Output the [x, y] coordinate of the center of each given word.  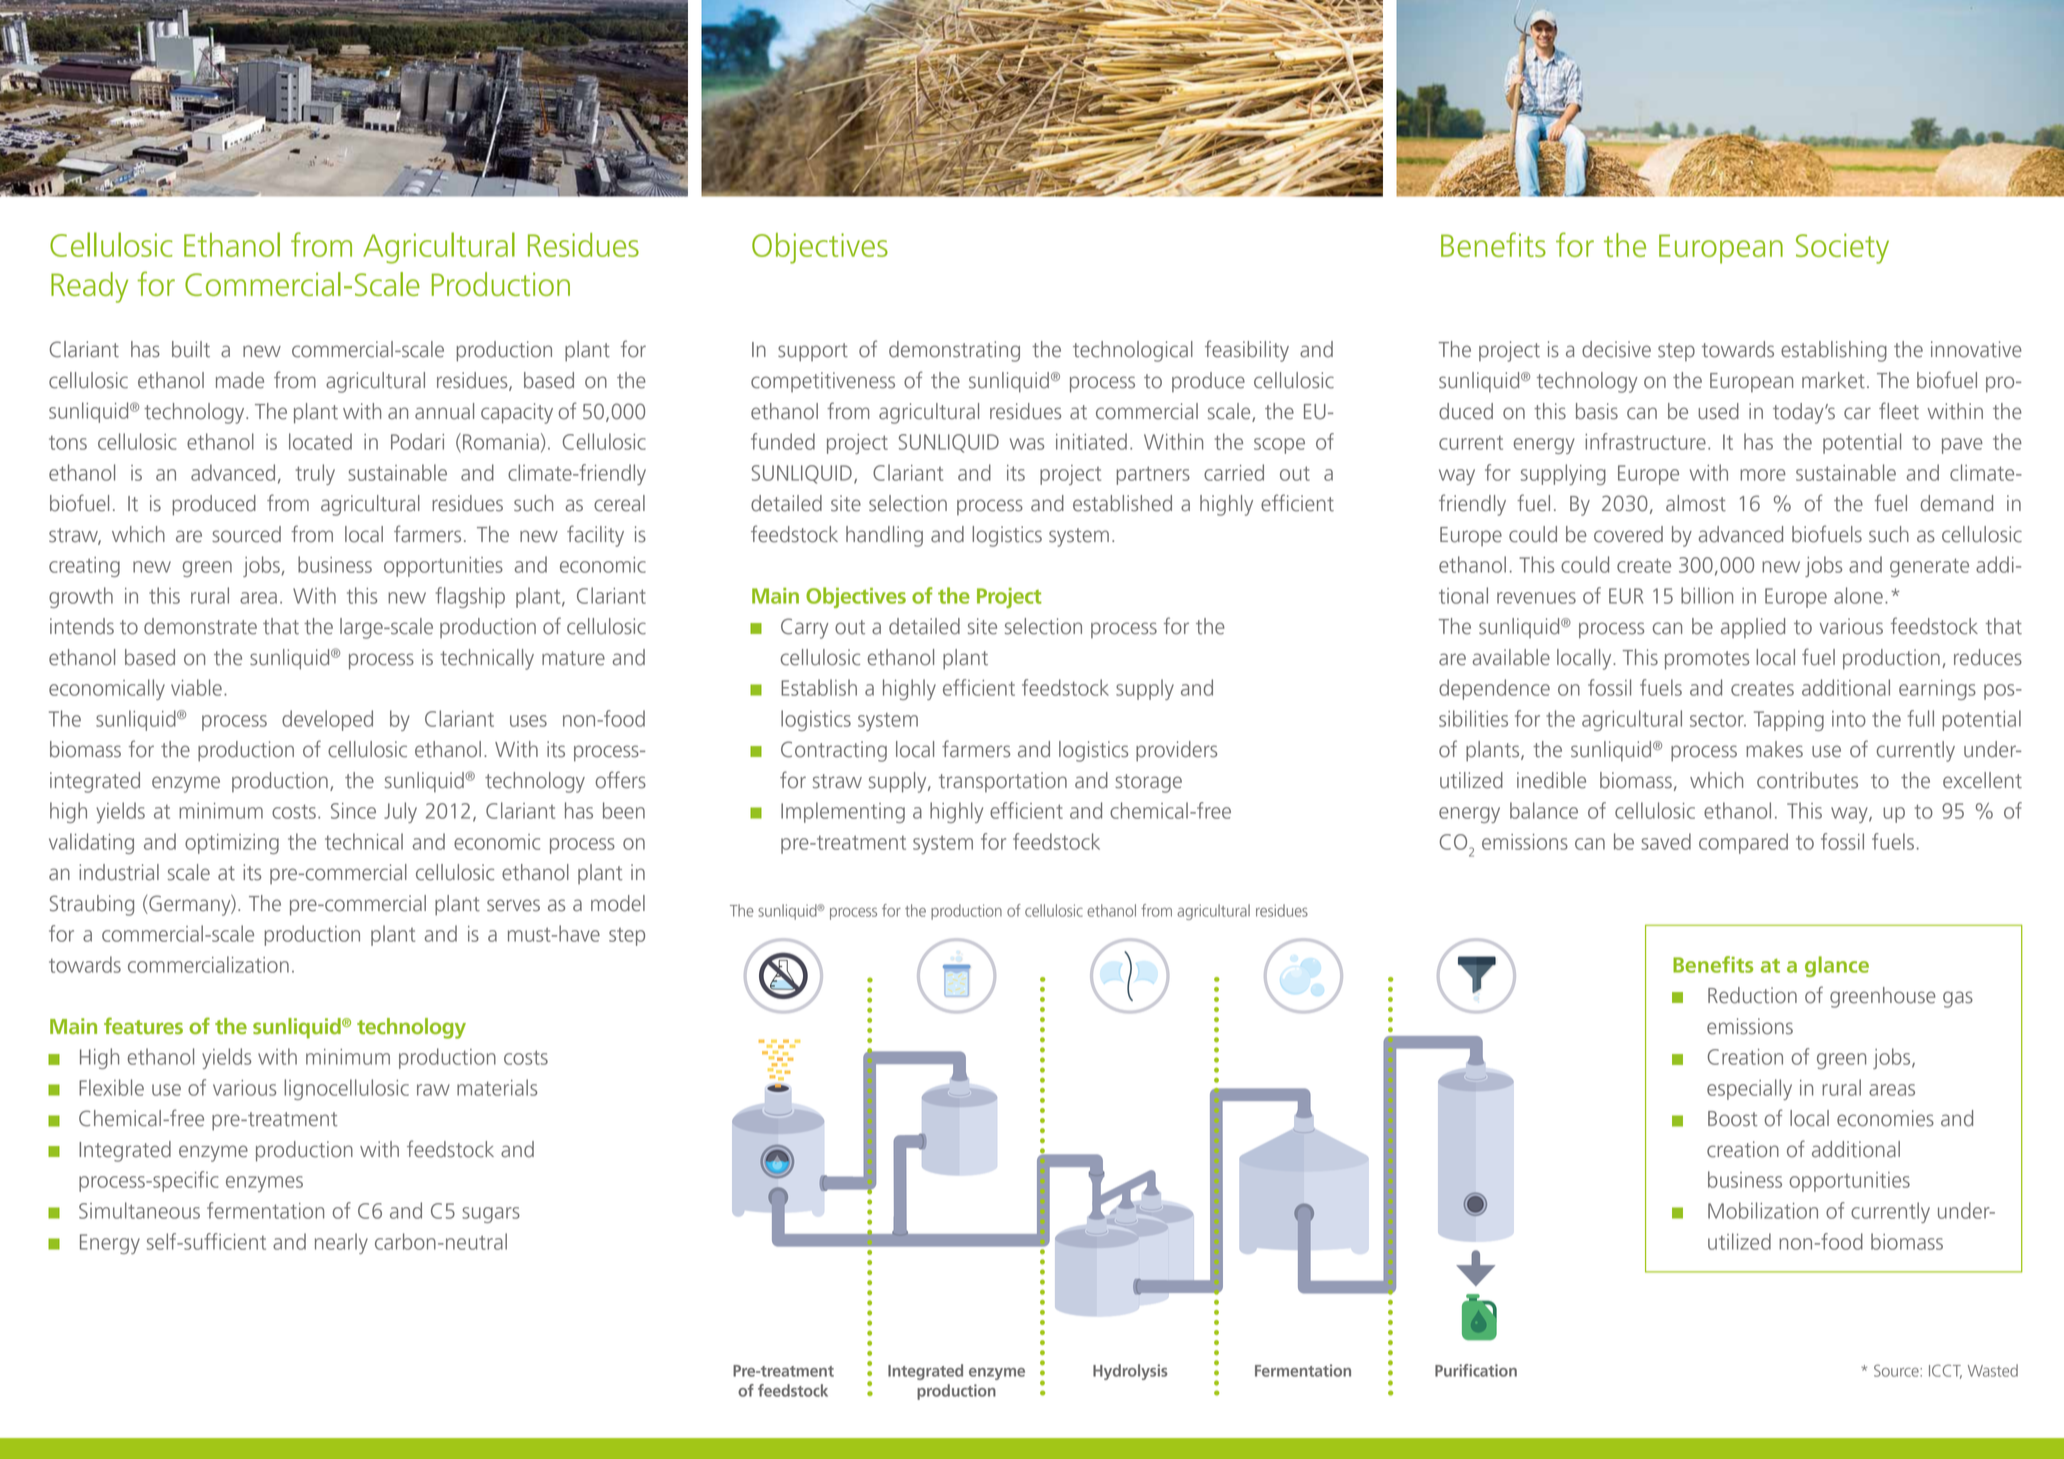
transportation [1003, 782]
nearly [341, 1243]
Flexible [111, 1087]
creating [84, 567]
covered [1628, 534]
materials [497, 1087]
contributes [1807, 780]
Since [353, 811]
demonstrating [954, 351]
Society [1842, 248]
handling [884, 536]
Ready [89, 287]
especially [1749, 1089]
